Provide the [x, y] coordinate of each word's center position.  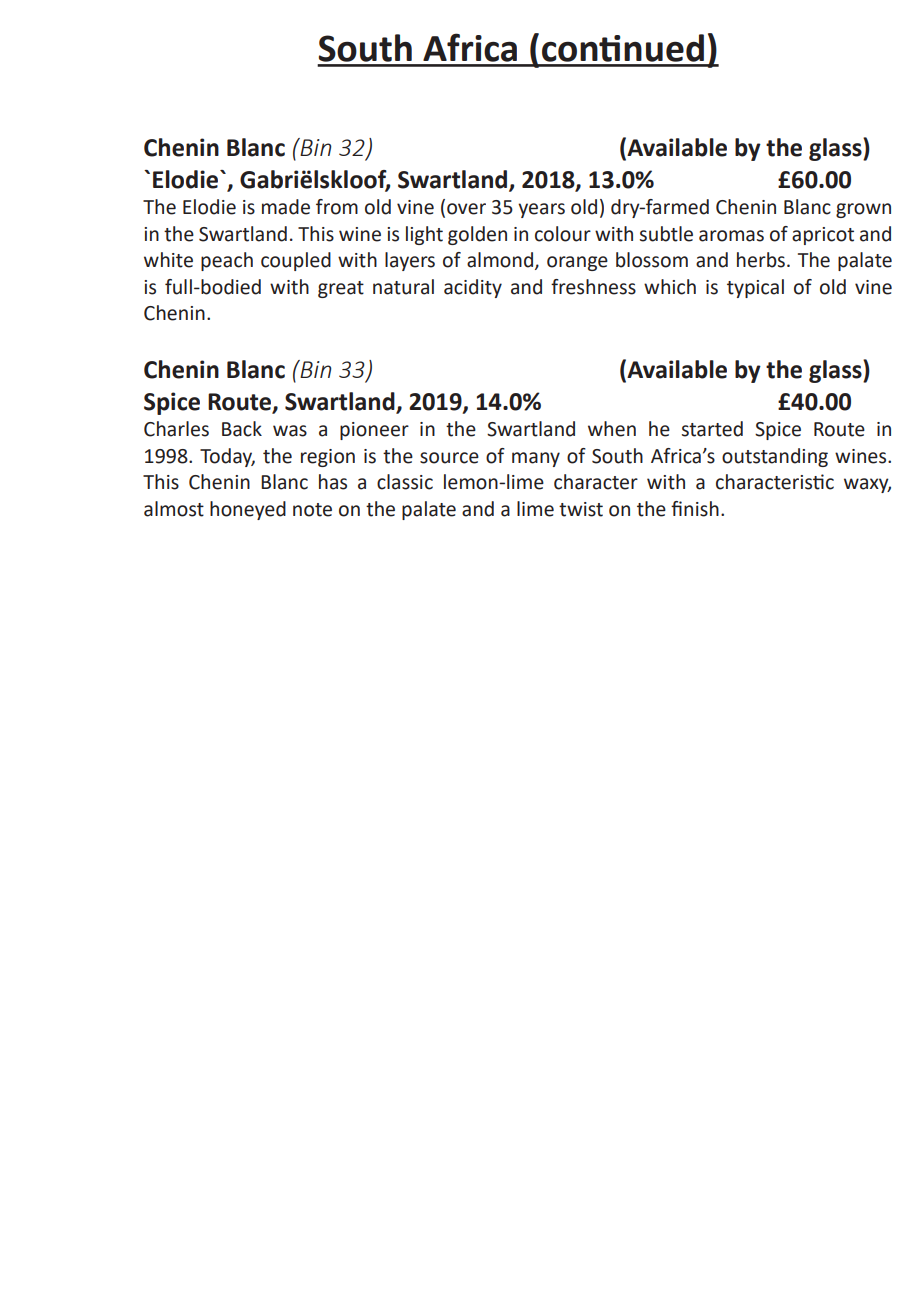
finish [695, 509]
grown [863, 210]
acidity [473, 288]
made [286, 207]
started [712, 429]
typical [755, 288]
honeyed [248, 510]
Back [242, 429]
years [541, 210]
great [341, 289]
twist [581, 509]
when [612, 429]
